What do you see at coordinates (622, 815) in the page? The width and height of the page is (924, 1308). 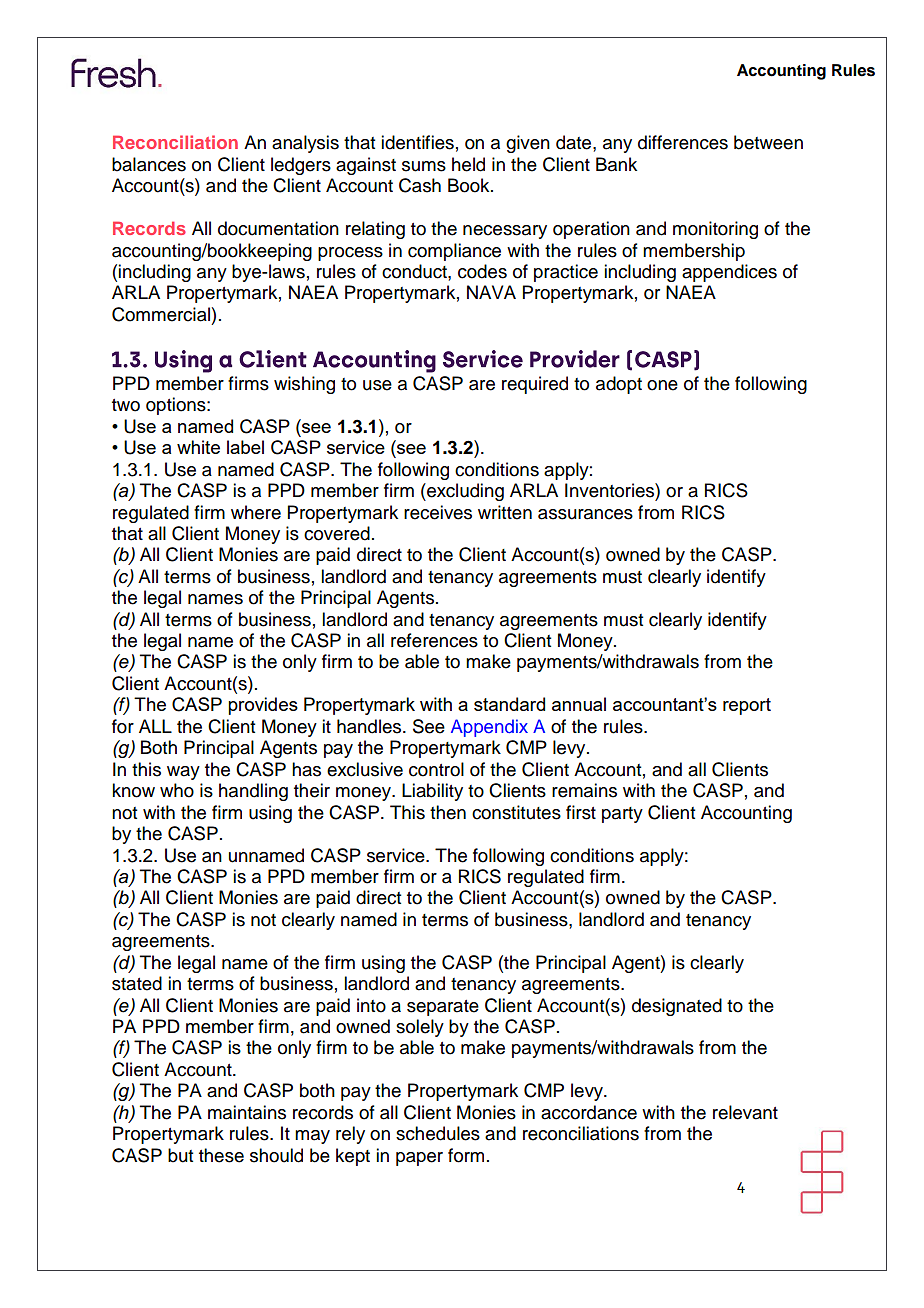 I see `party` at bounding box center [622, 815].
